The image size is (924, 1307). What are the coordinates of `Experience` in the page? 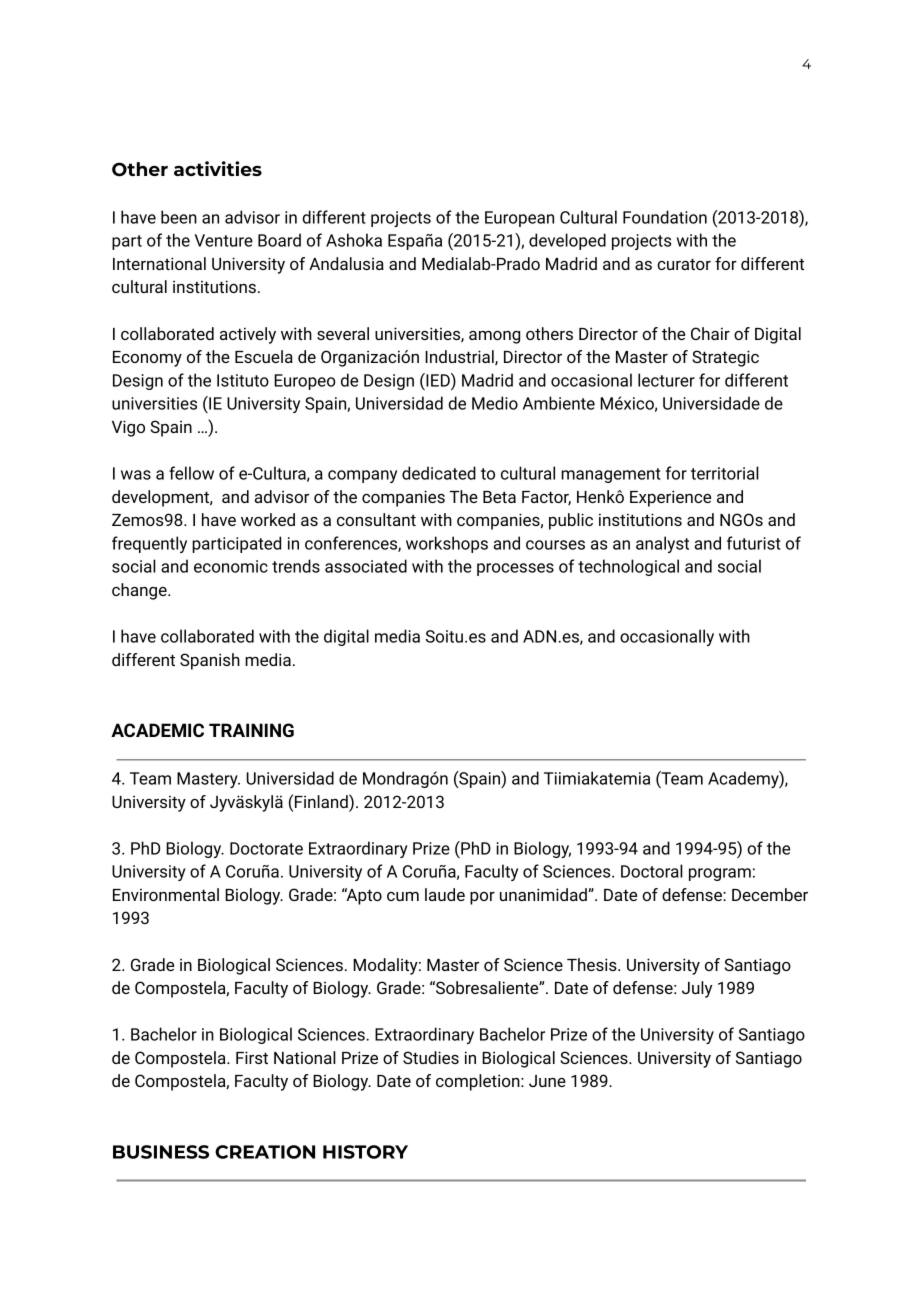 It's located at (670, 498).
